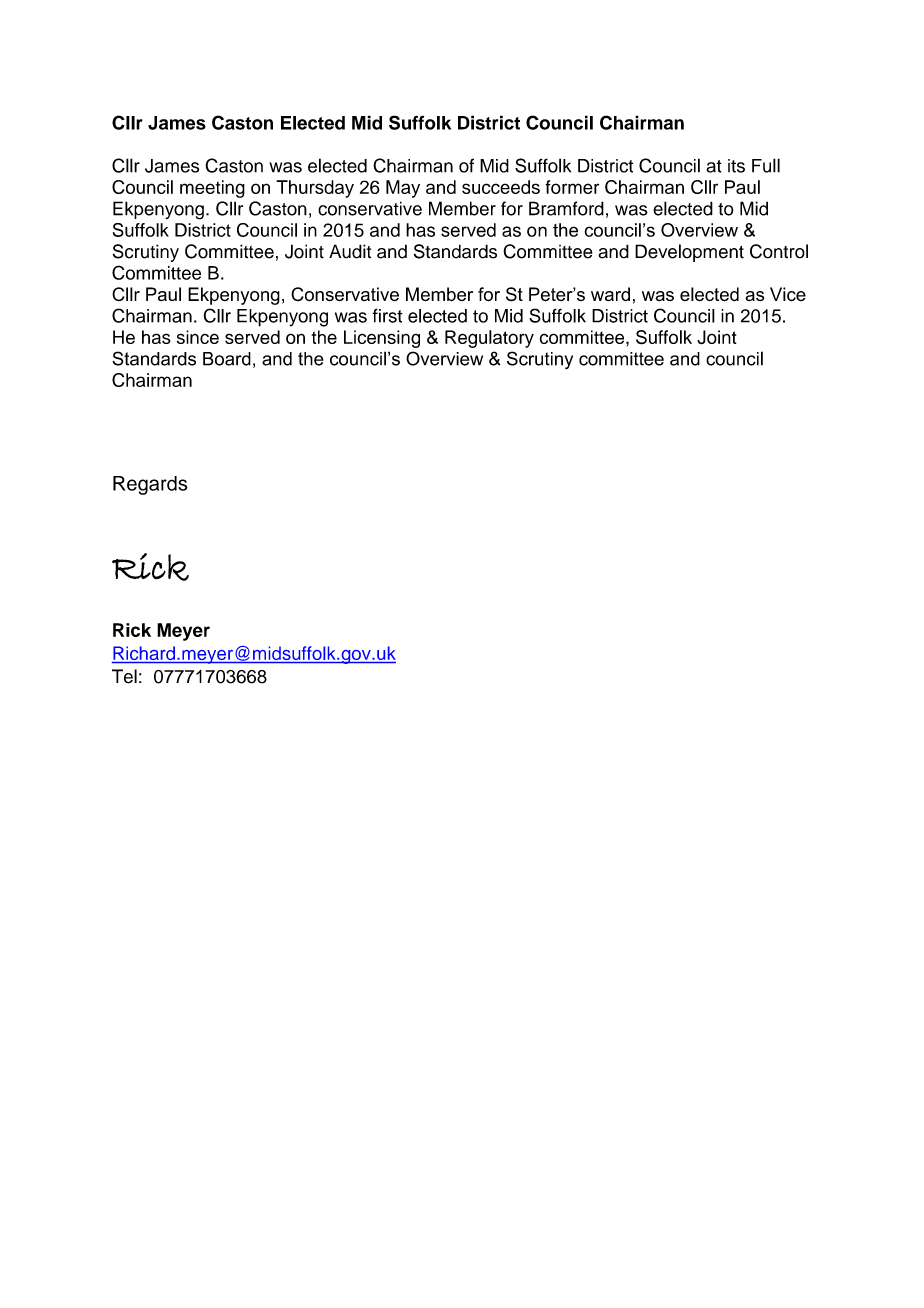 This image has width=924, height=1308. What do you see at coordinates (501, 187) in the image?
I see `succeeds` at bounding box center [501, 187].
